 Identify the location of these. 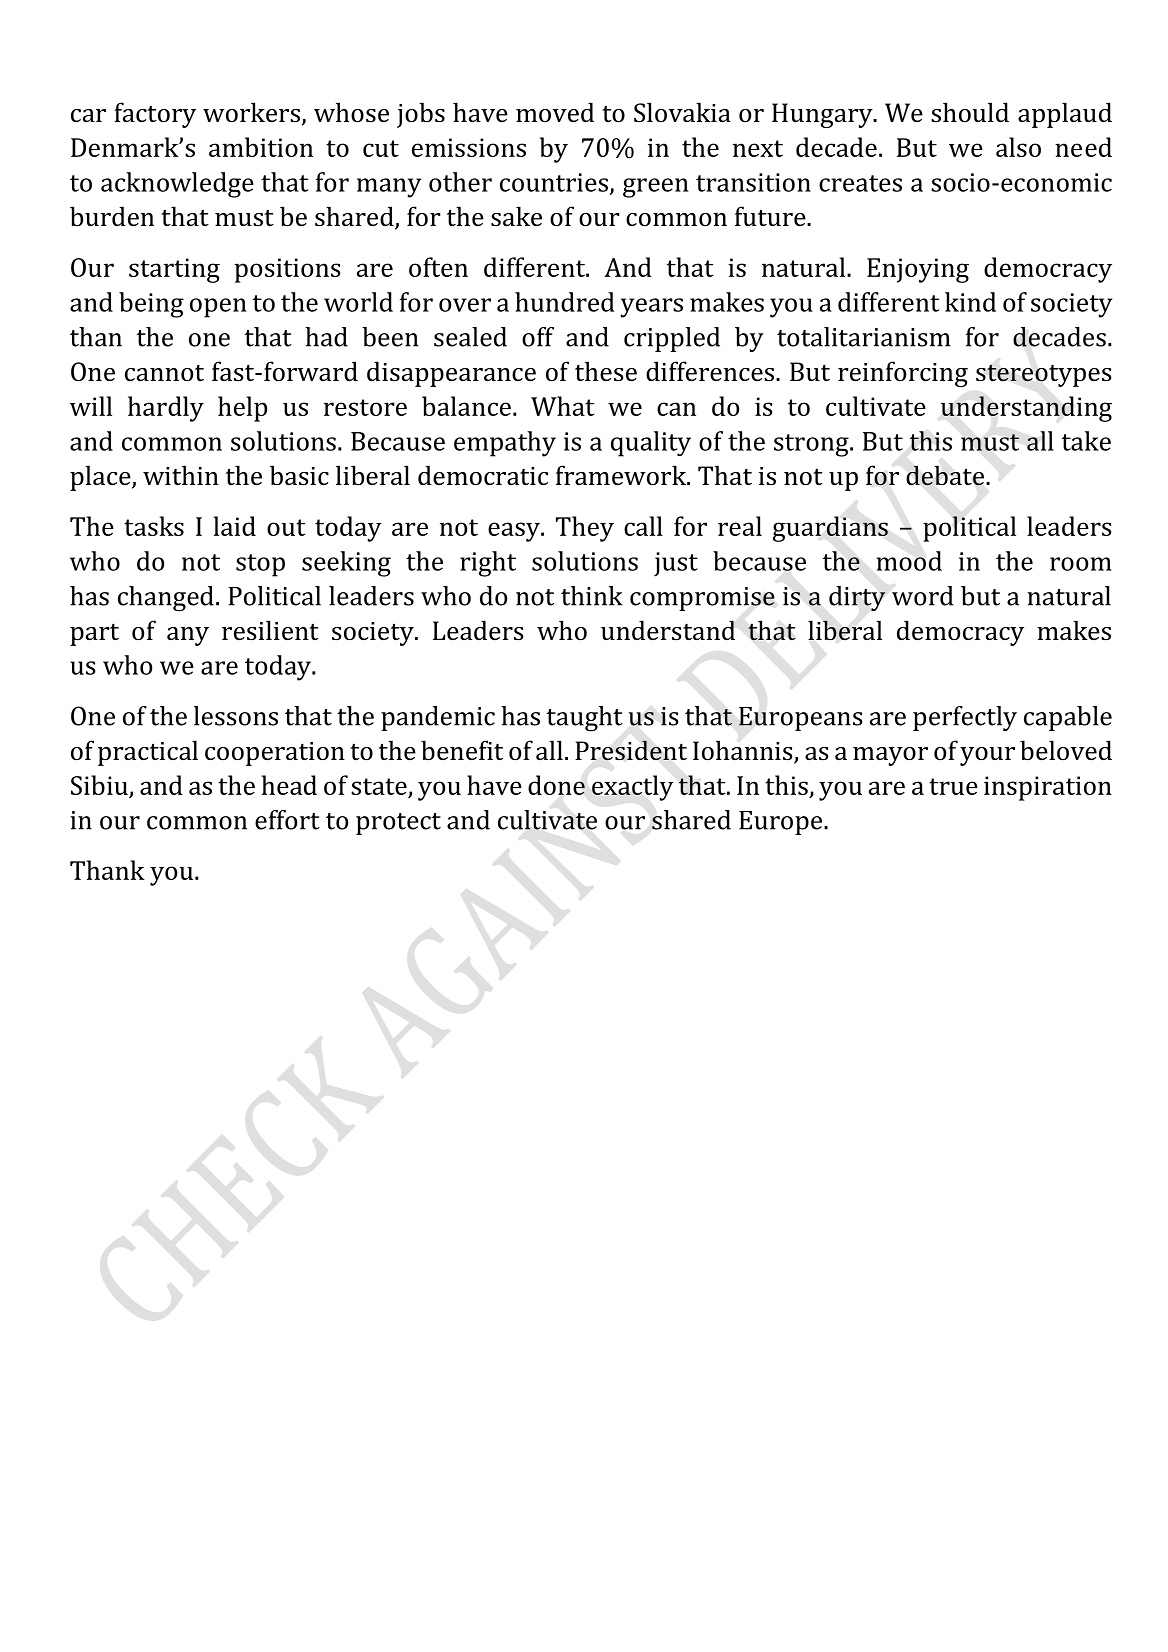
(606, 371).
